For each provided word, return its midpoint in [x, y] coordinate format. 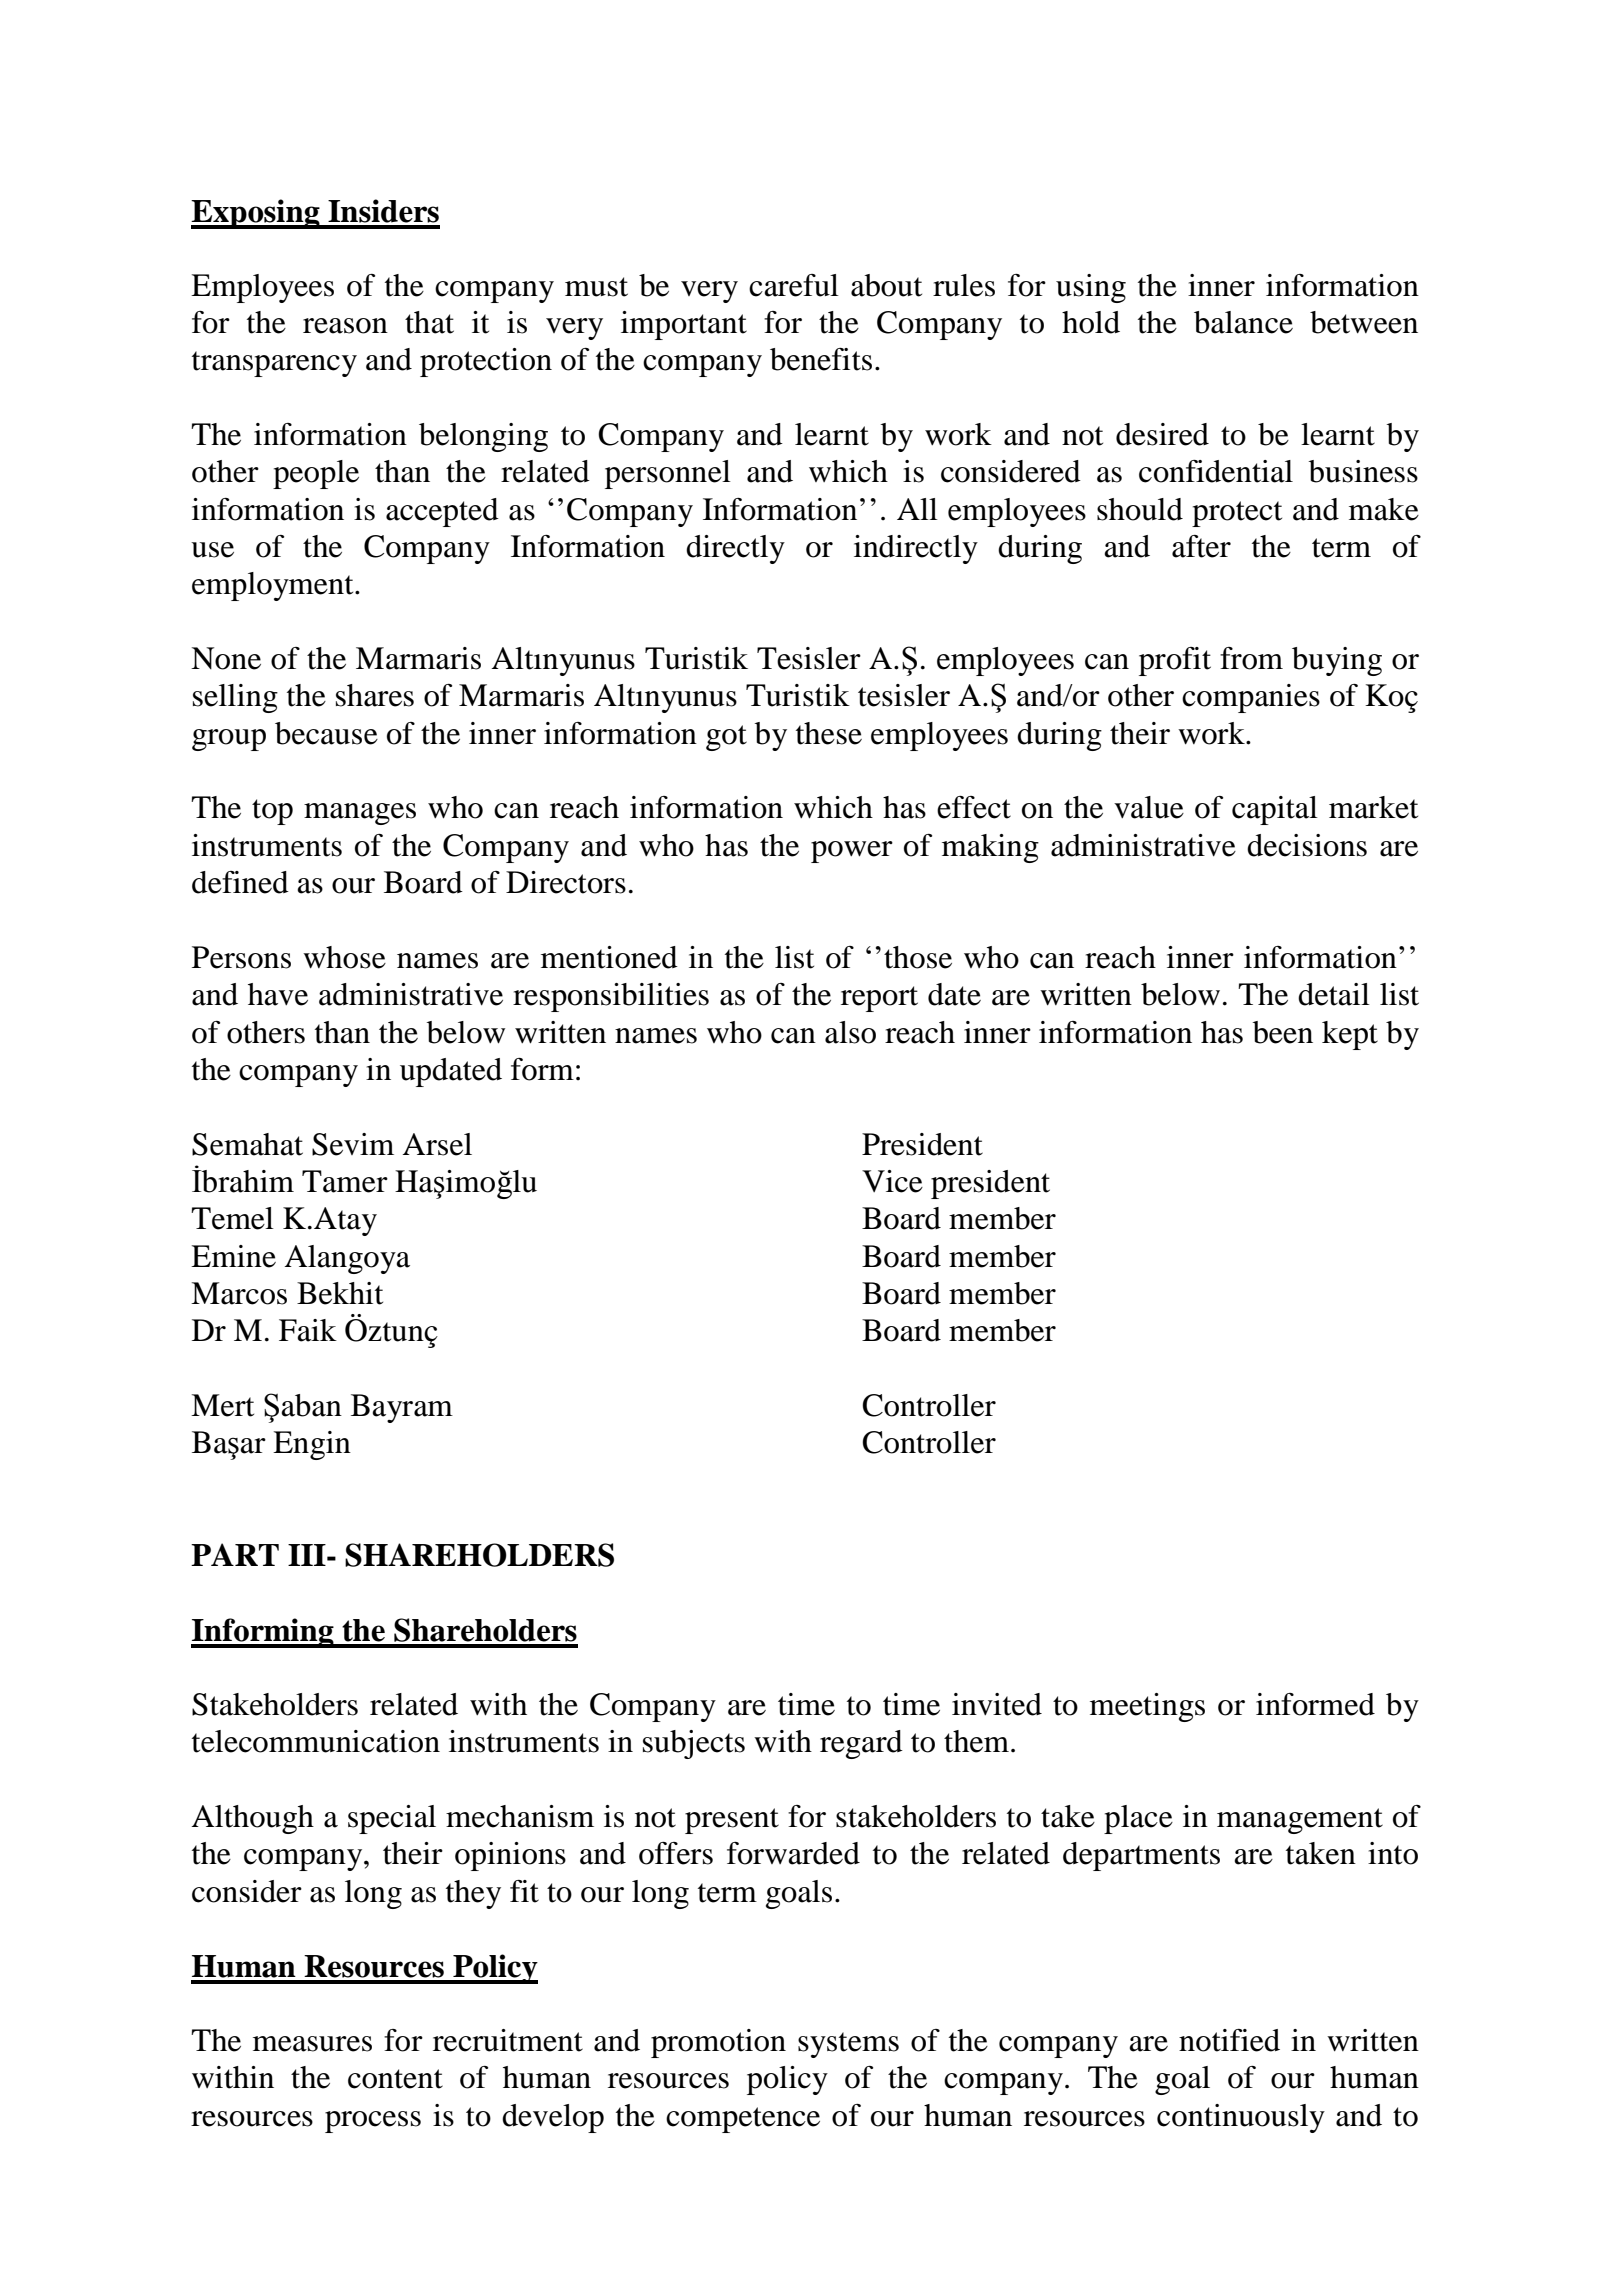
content [395, 2079]
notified [1229, 2040]
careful [794, 285]
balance [1243, 322]
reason [345, 326]
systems [848, 2045]
